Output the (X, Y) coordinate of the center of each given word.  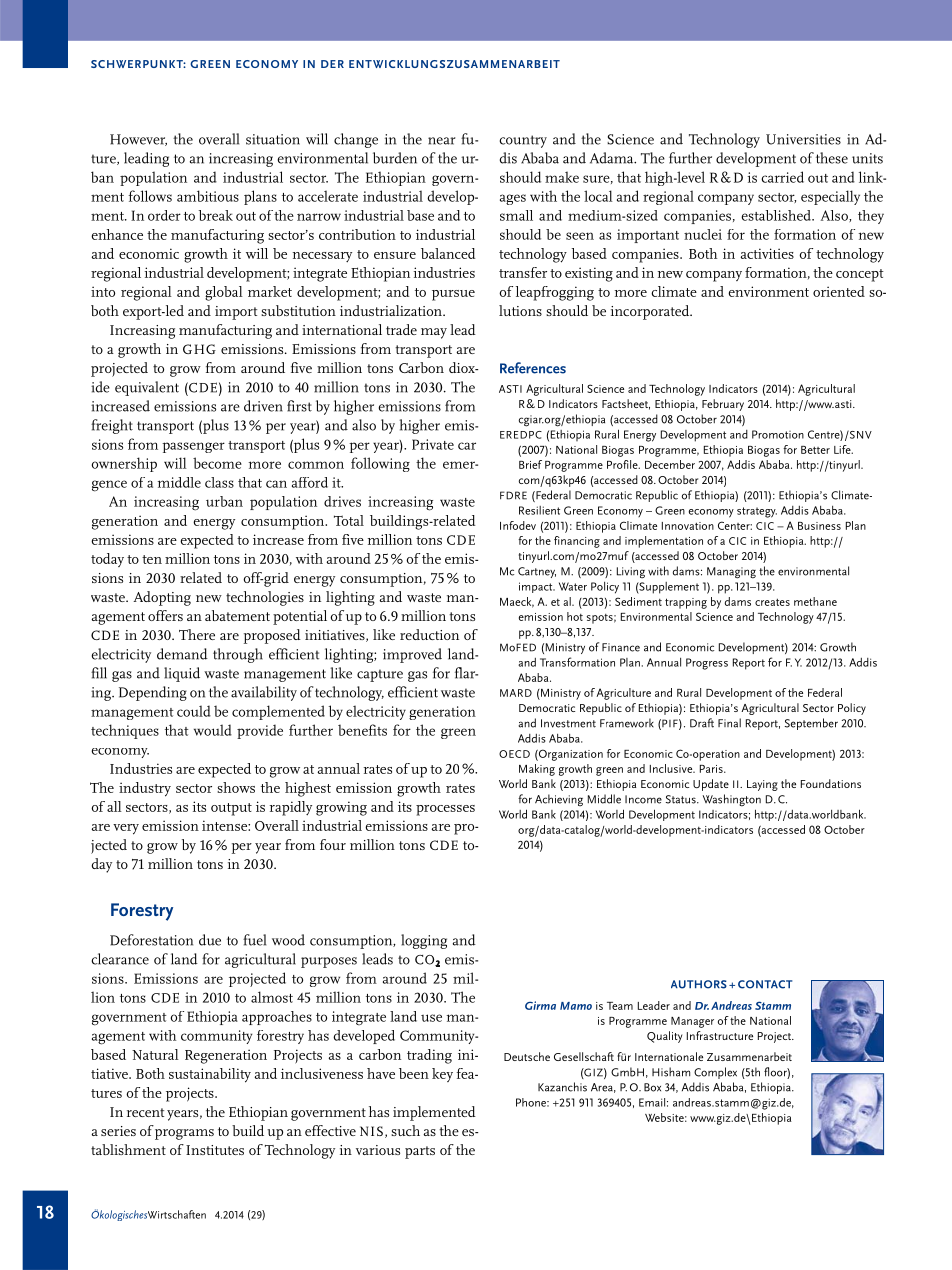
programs (184, 1134)
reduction (429, 634)
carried (782, 177)
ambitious (208, 196)
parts (420, 1152)
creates (772, 602)
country (523, 141)
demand (182, 654)
